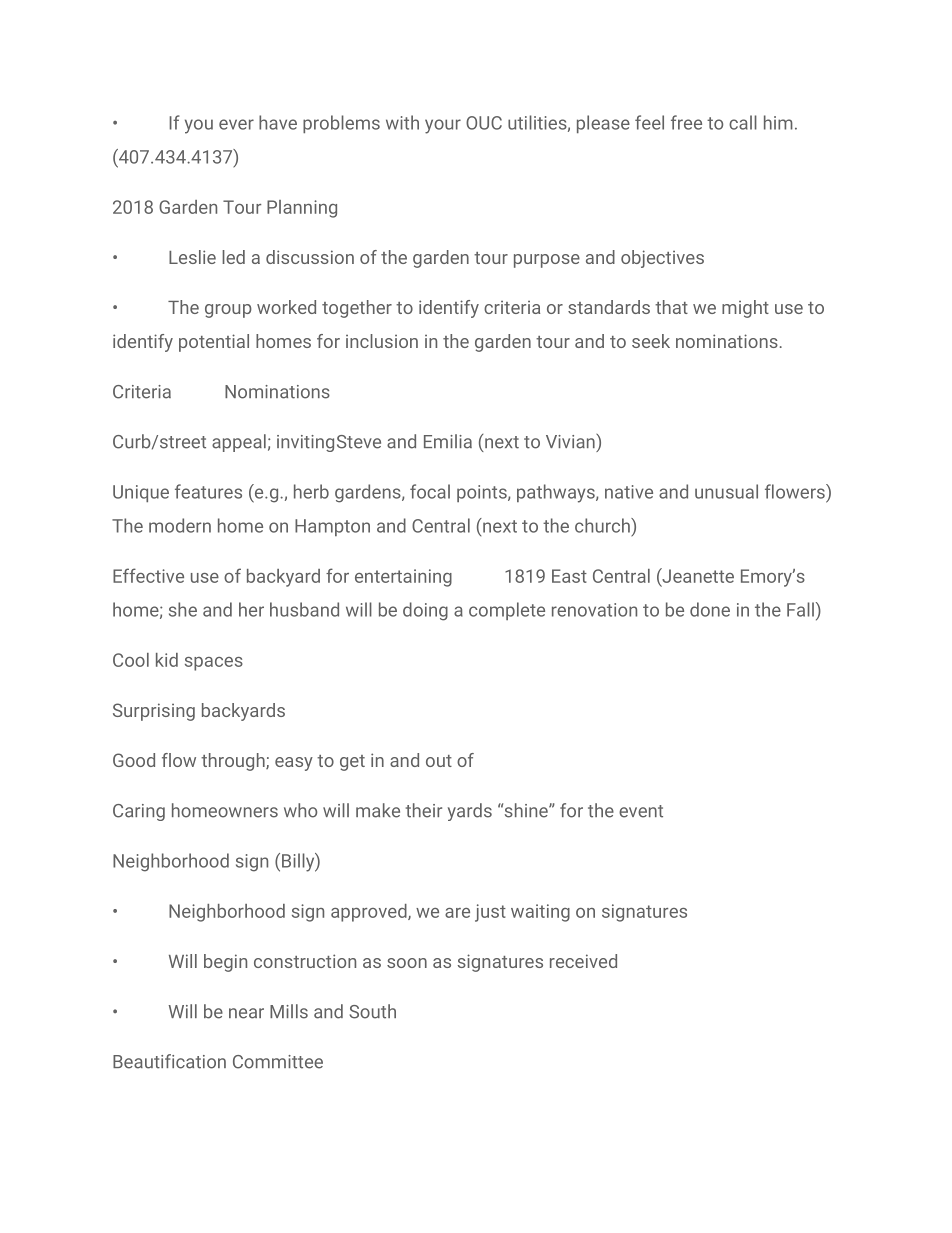 This screenshot has height=1233, width=952. Describe the element at coordinates (443, 126) in the screenshot. I see `your` at that location.
